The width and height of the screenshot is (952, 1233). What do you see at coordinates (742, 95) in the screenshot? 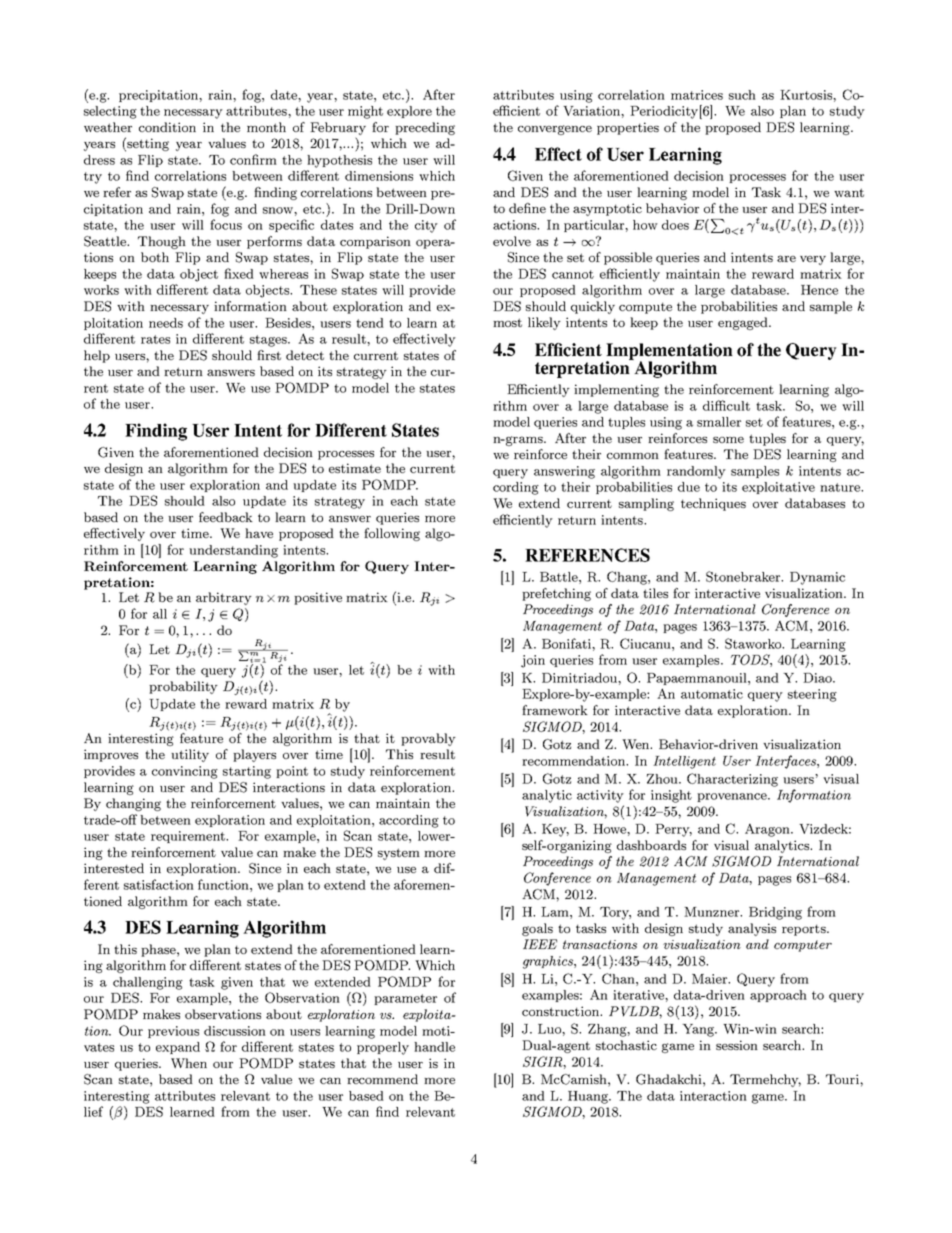
I see `such` at bounding box center [742, 95].
